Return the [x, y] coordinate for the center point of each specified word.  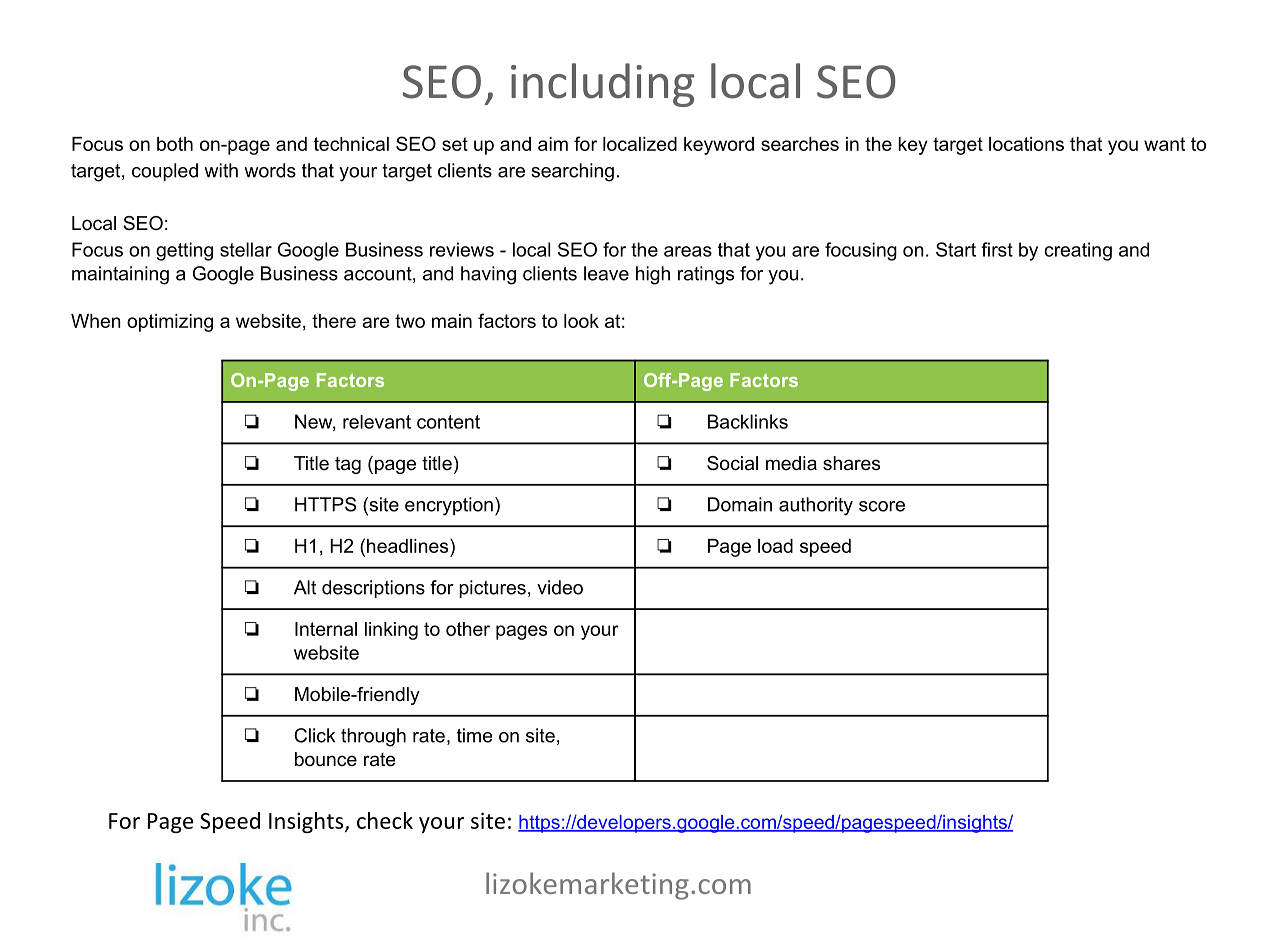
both [175, 144]
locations [1026, 144]
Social [732, 463]
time [474, 735]
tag [348, 465]
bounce [326, 759]
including [603, 85]
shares [851, 463]
